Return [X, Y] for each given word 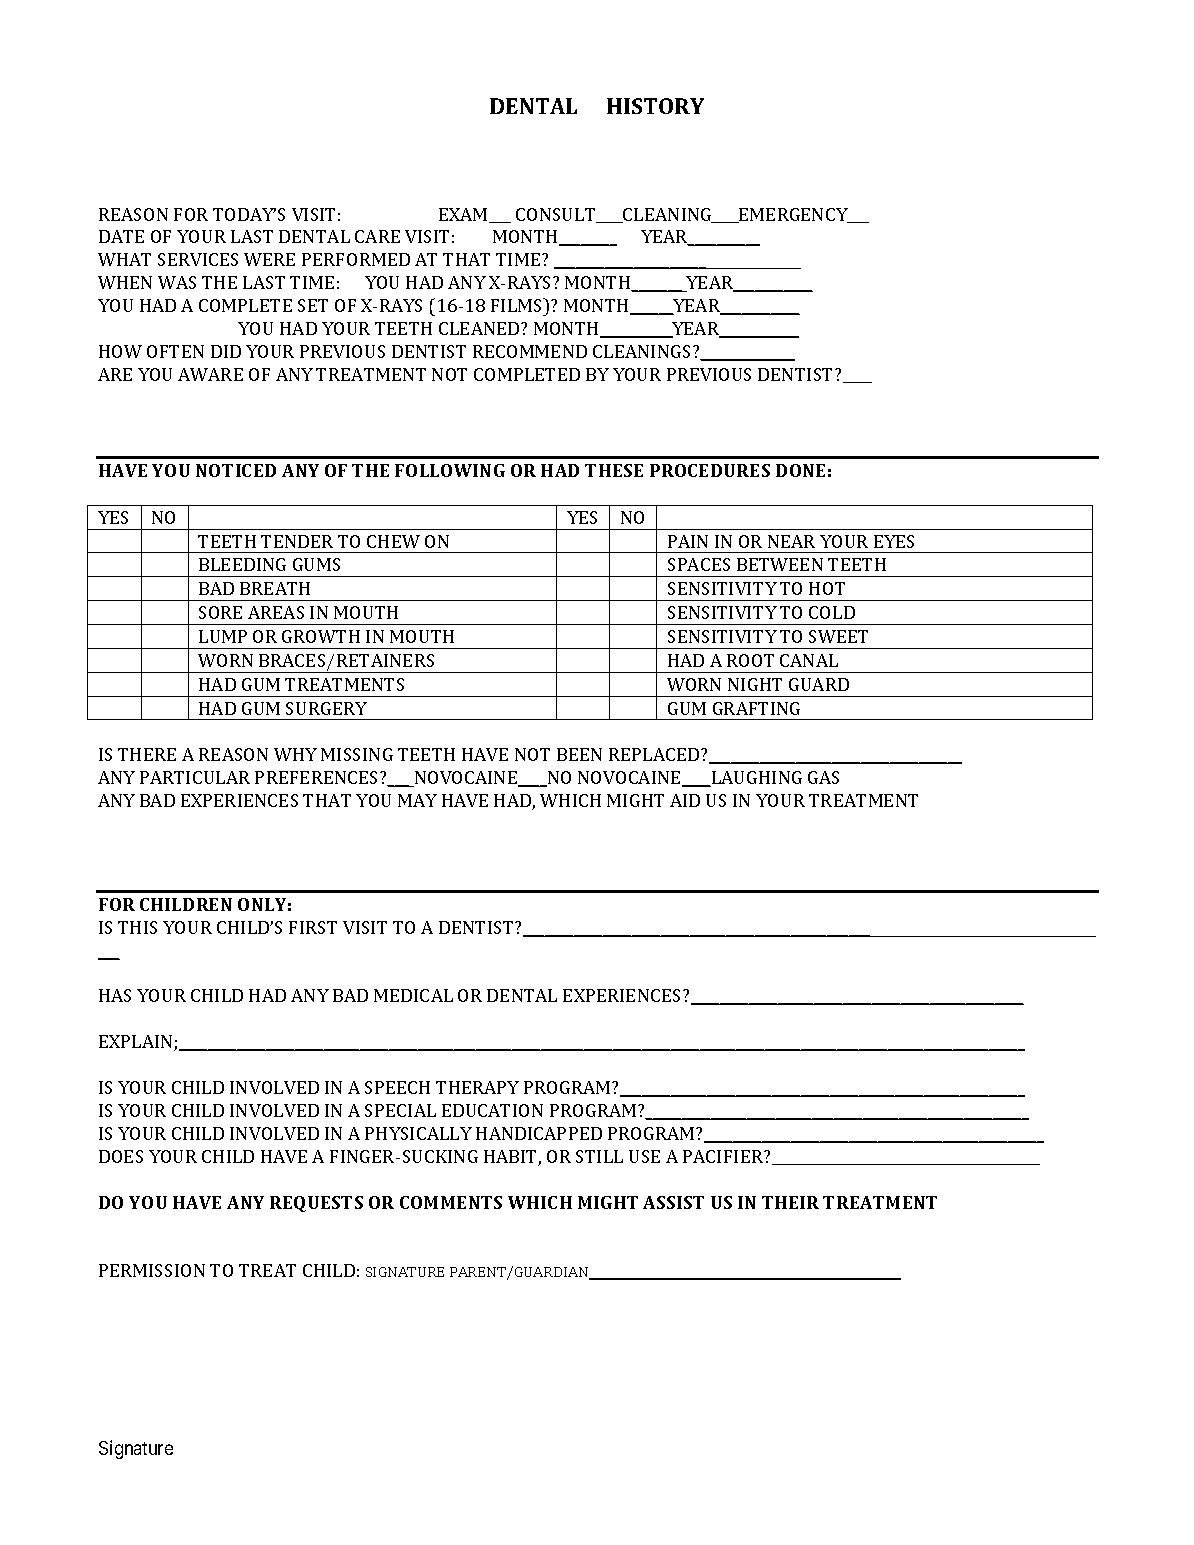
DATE [121, 236]
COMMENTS [451, 1202]
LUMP [223, 636]
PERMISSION [152, 1270]
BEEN [579, 754]
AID [685, 800]
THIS [137, 927]
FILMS [518, 305]
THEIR [790, 1202]
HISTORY [655, 106]
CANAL [809, 660]
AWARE [210, 374]
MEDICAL [413, 995]
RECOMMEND [530, 351]
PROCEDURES [710, 470]
